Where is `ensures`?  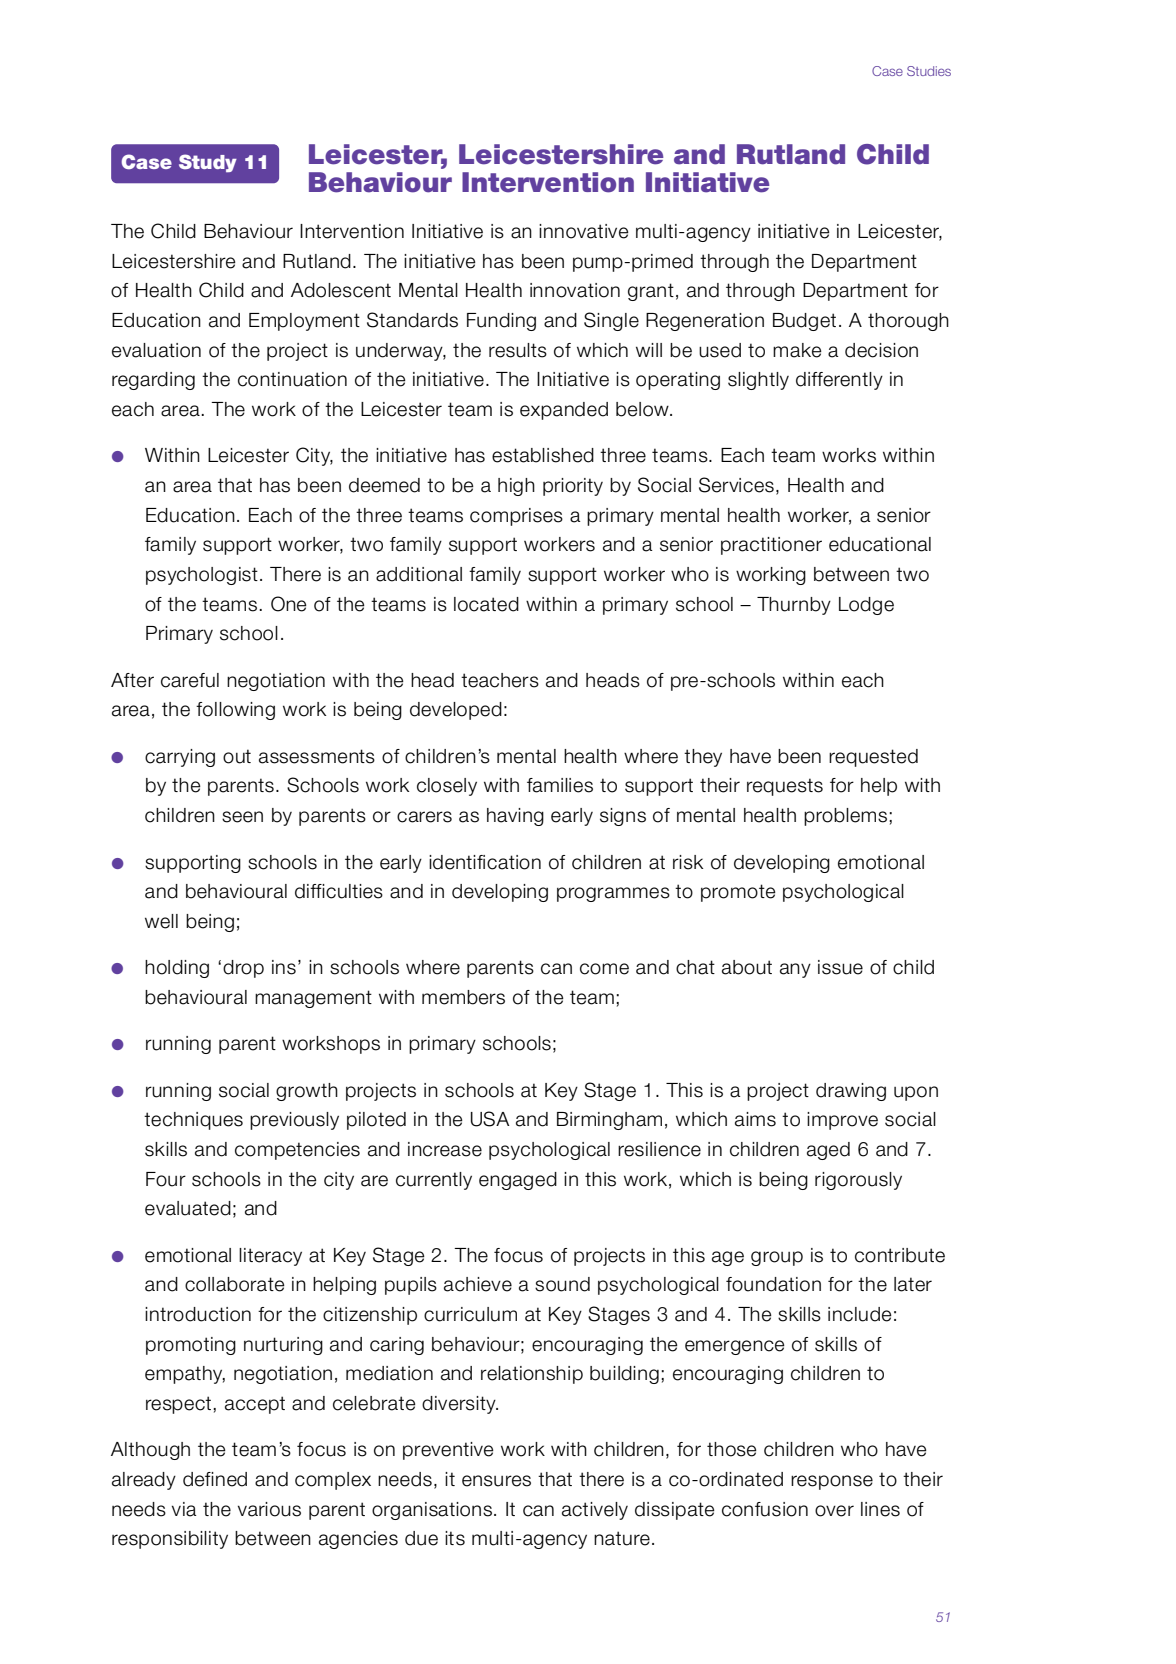
ensures is located at coordinates (496, 1481).
